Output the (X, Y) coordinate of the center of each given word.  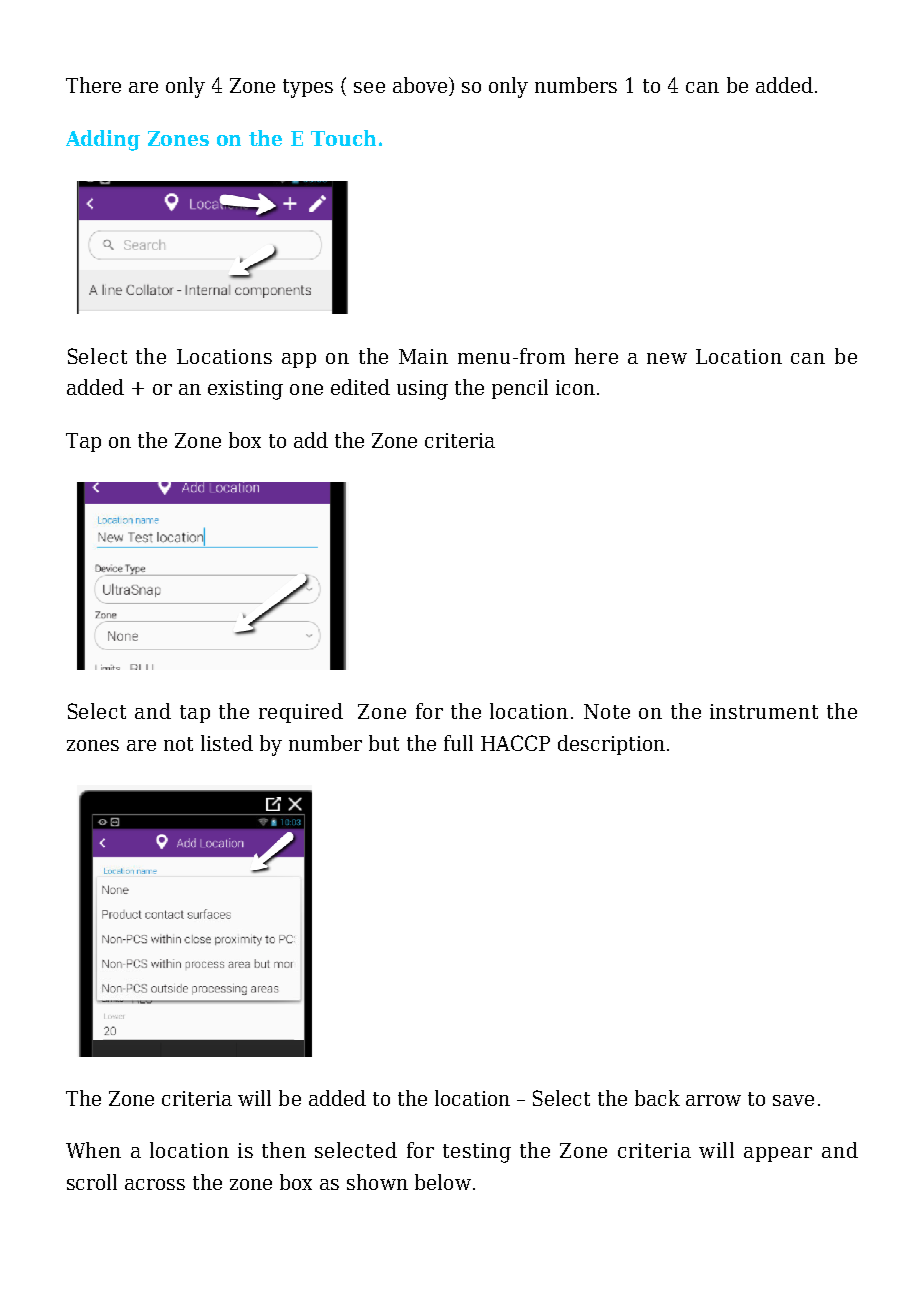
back (657, 1098)
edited (360, 387)
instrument (764, 711)
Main (423, 356)
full (458, 743)
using (422, 390)
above (421, 86)
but (384, 743)
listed (227, 743)
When (93, 1150)
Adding (103, 140)
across (155, 1184)
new (667, 358)
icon (575, 387)
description (611, 745)
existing (245, 390)
